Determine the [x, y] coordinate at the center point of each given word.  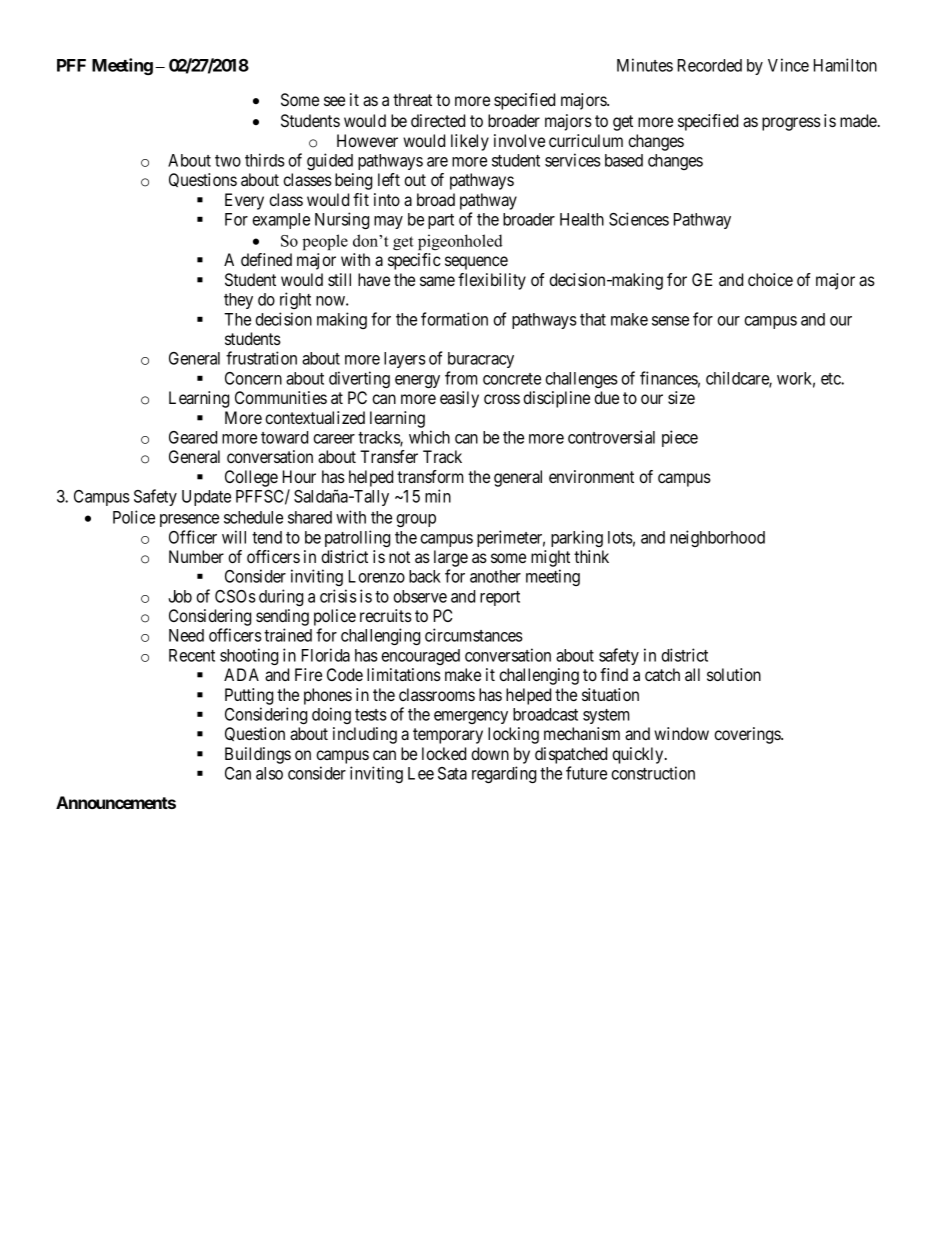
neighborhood [717, 538]
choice [770, 279]
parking [577, 538]
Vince [788, 65]
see [334, 101]
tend [267, 537]
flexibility [492, 281]
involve [519, 140]
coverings [748, 735]
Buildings [258, 755]
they [238, 301]
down [490, 753]
